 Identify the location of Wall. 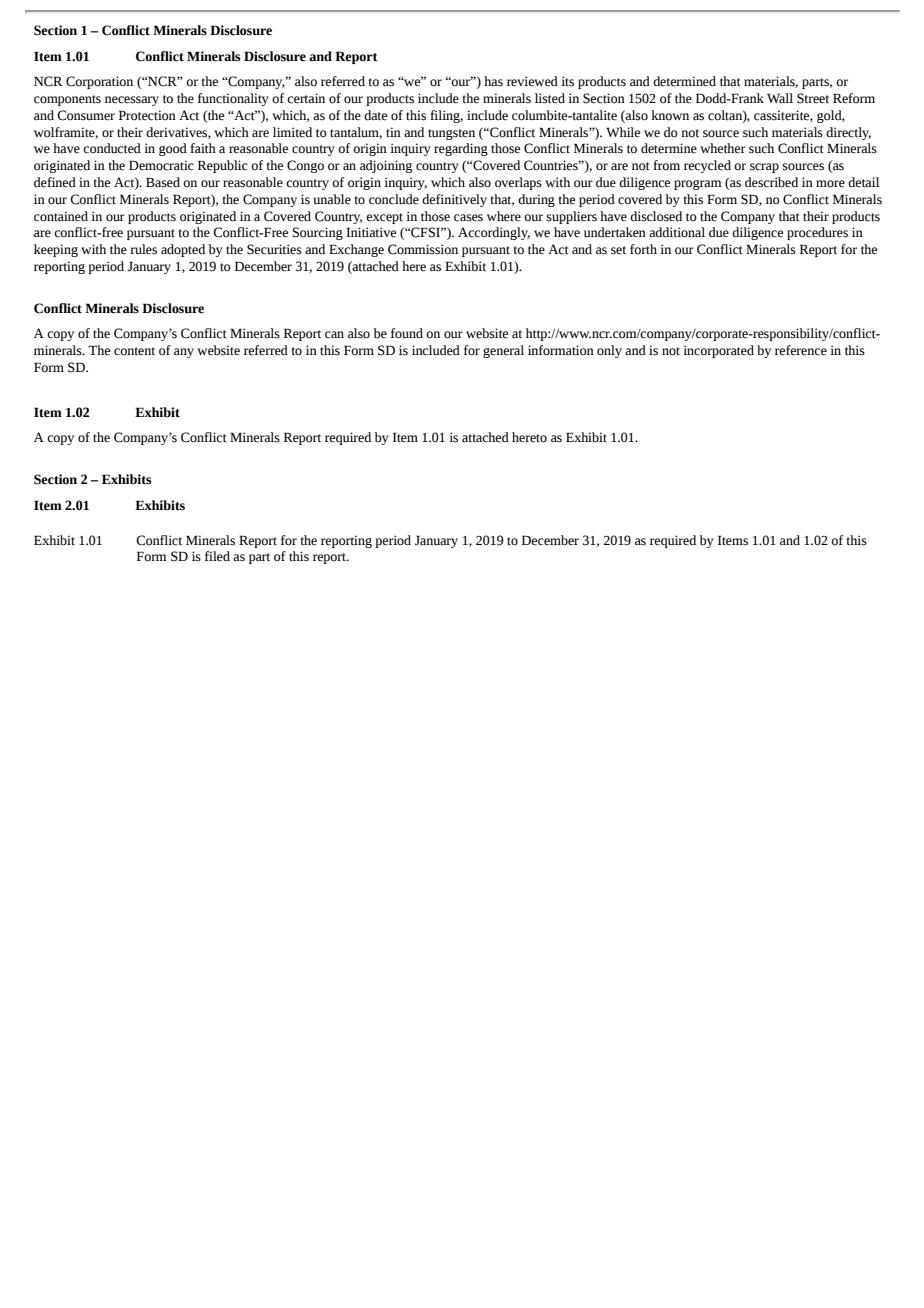
(780, 98).
